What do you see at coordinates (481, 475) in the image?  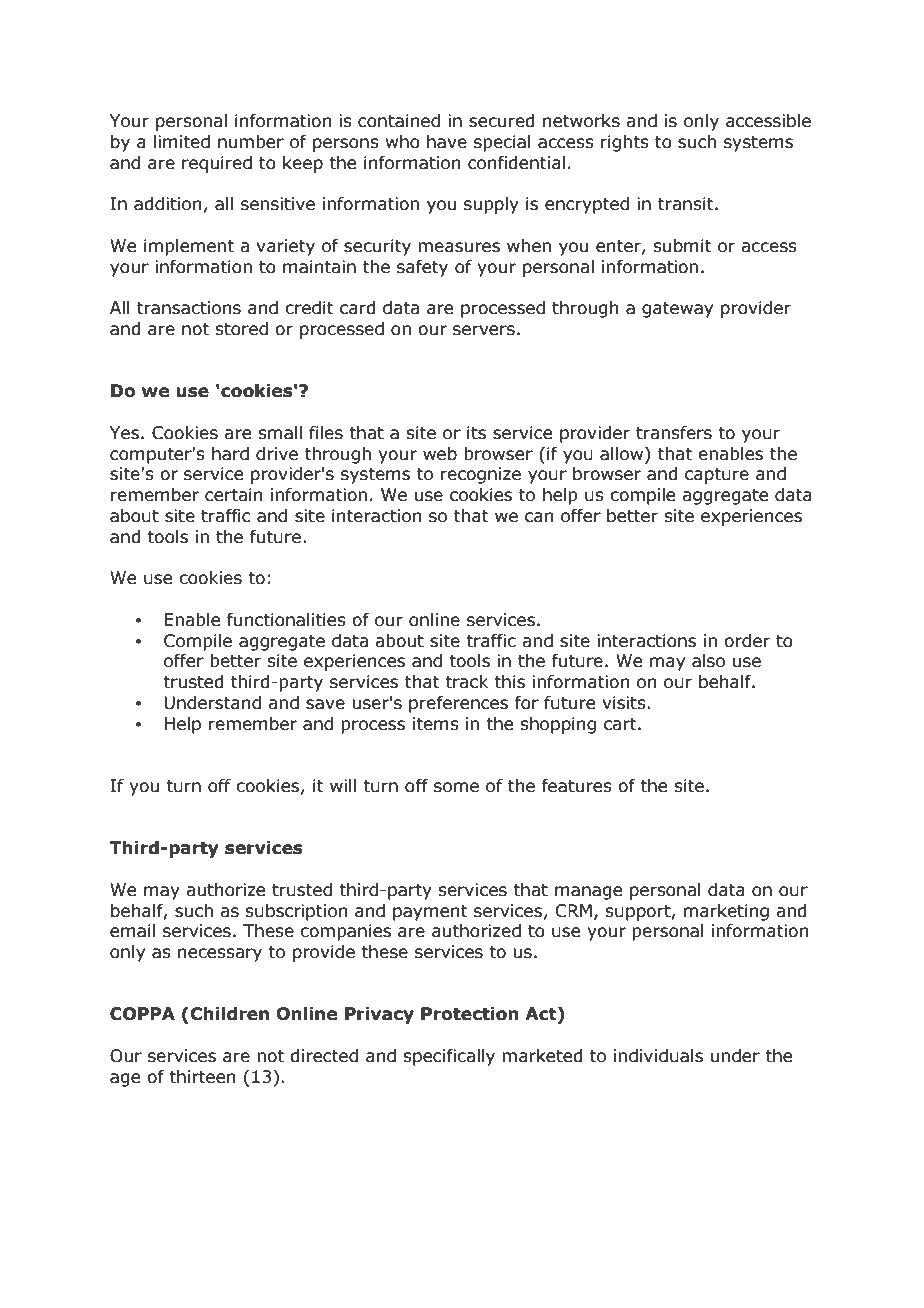 I see `recognize` at bounding box center [481, 475].
